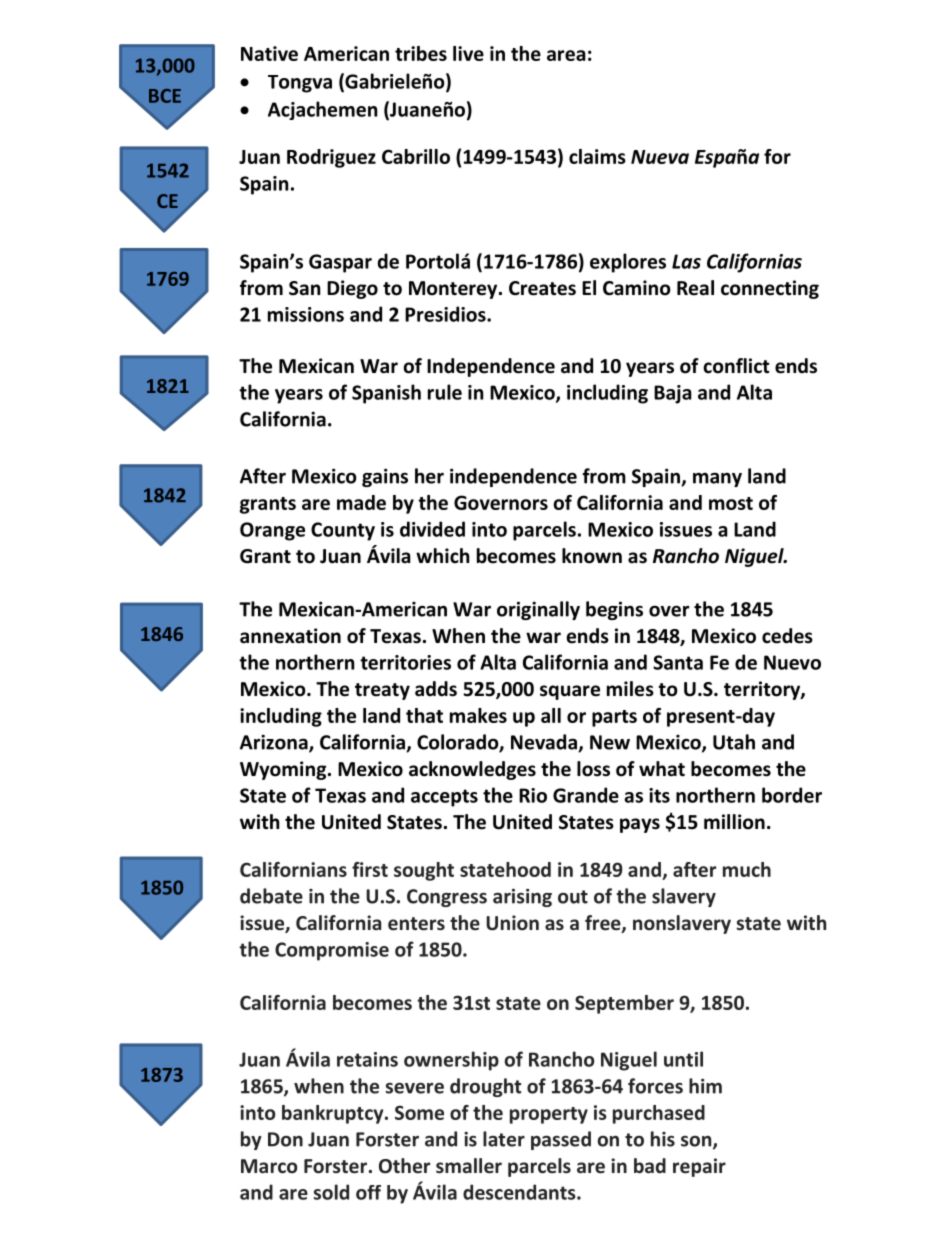 This page has height=1233, width=952. What do you see at coordinates (444, 798) in the page?
I see `accepts` at bounding box center [444, 798].
